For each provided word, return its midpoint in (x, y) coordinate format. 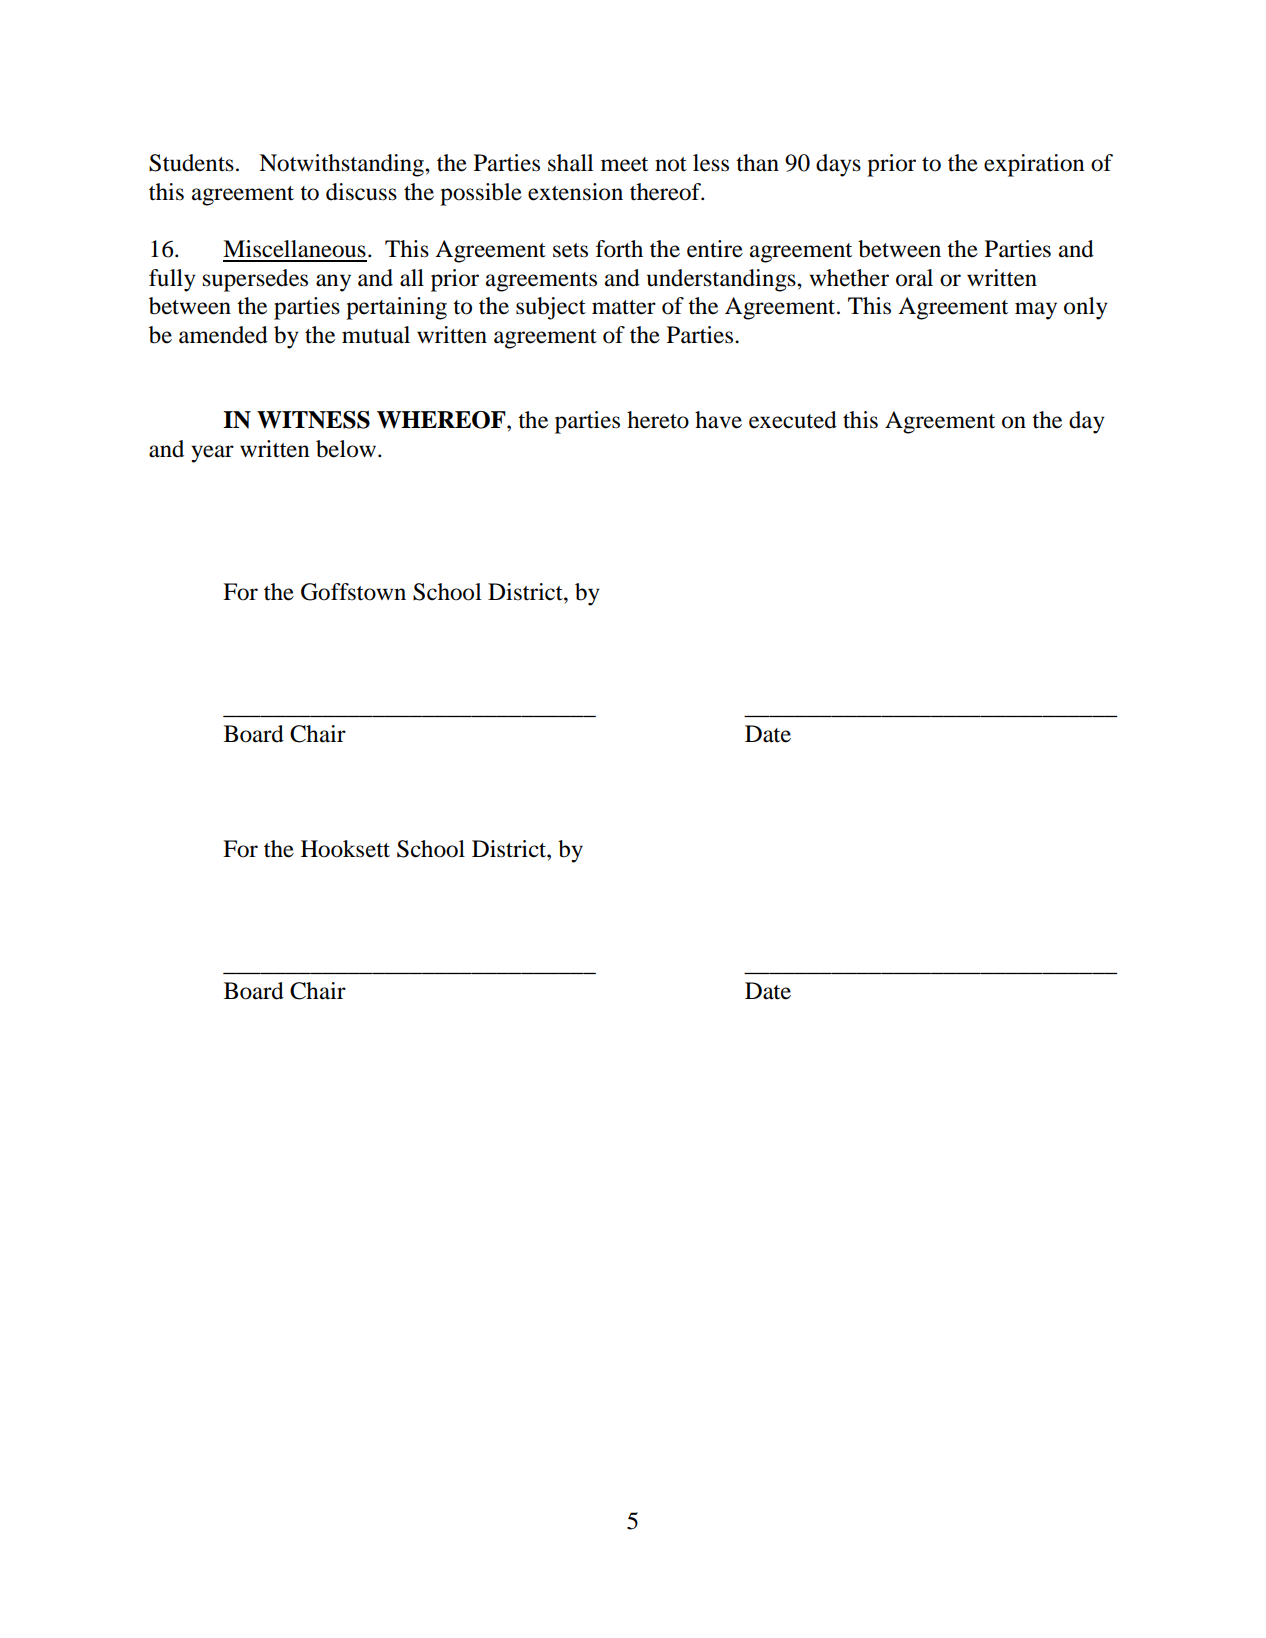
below (347, 449)
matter (624, 307)
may (1036, 311)
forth (619, 249)
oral (914, 278)
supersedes (255, 280)
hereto (658, 420)
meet (624, 164)
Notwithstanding (342, 165)
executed (793, 420)
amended (223, 335)
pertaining (396, 308)
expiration (1034, 165)
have (718, 420)
